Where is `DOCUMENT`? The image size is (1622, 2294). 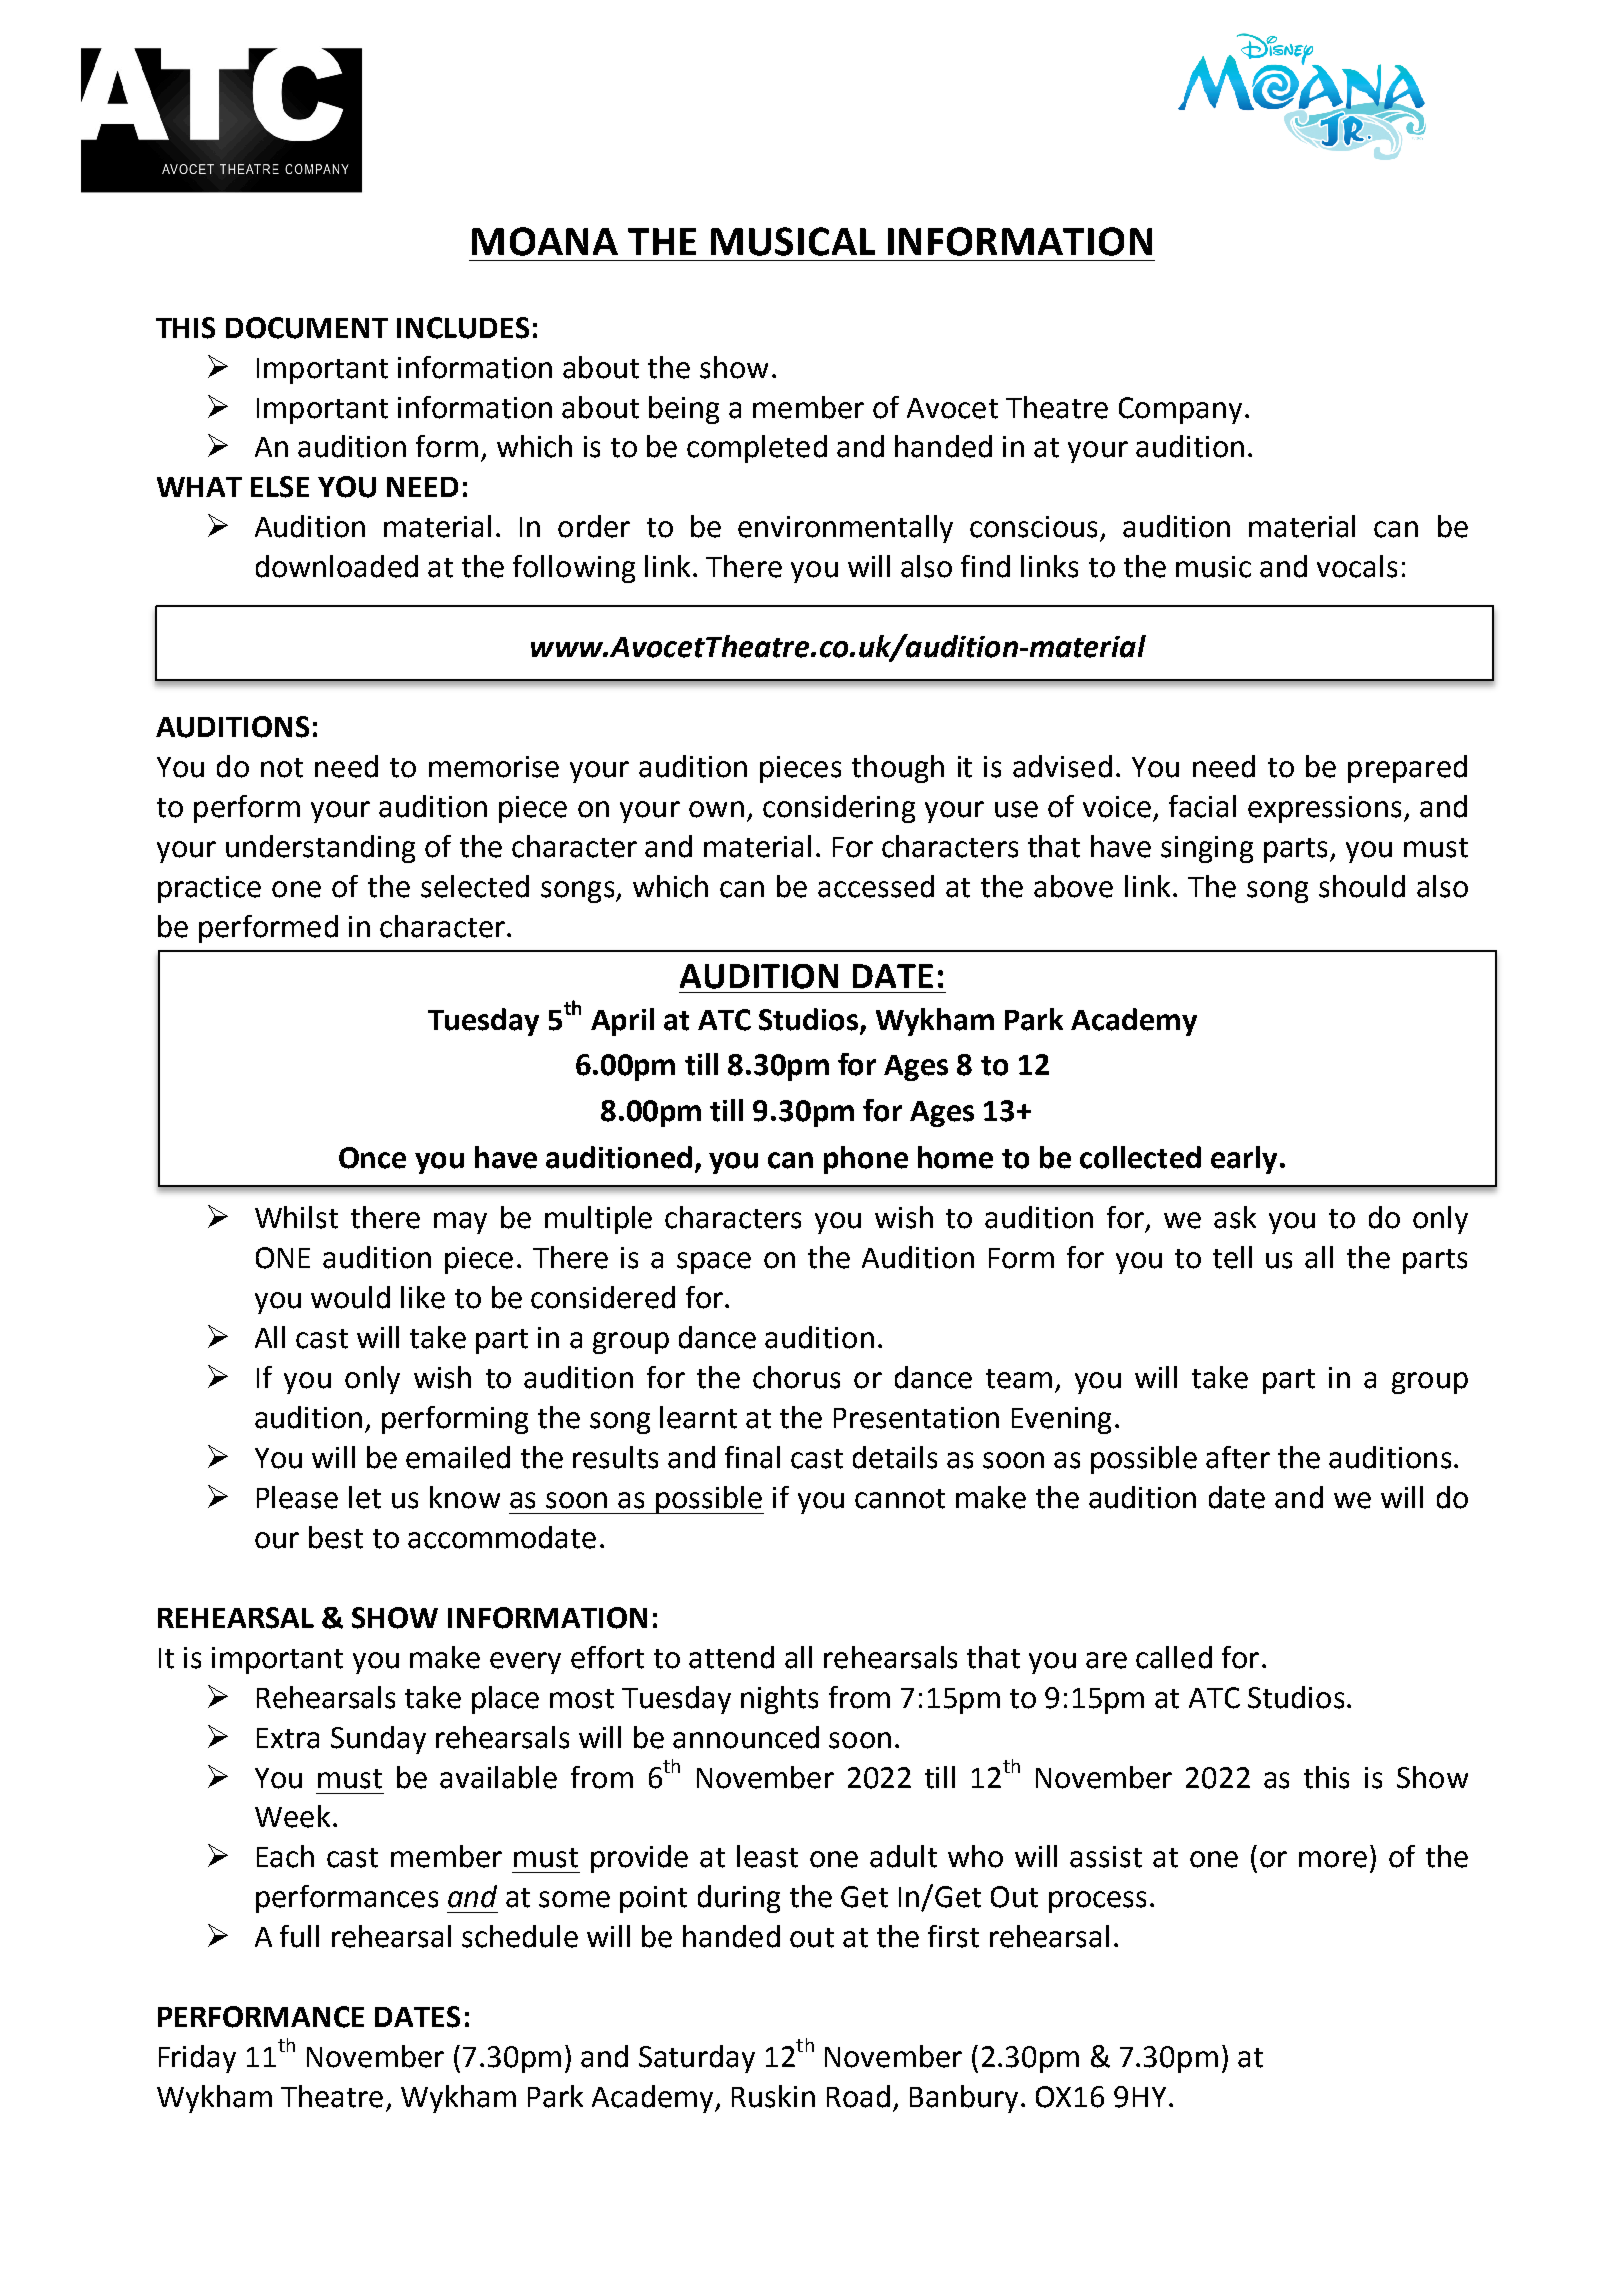
DOCUMENT is located at coordinates (307, 328).
